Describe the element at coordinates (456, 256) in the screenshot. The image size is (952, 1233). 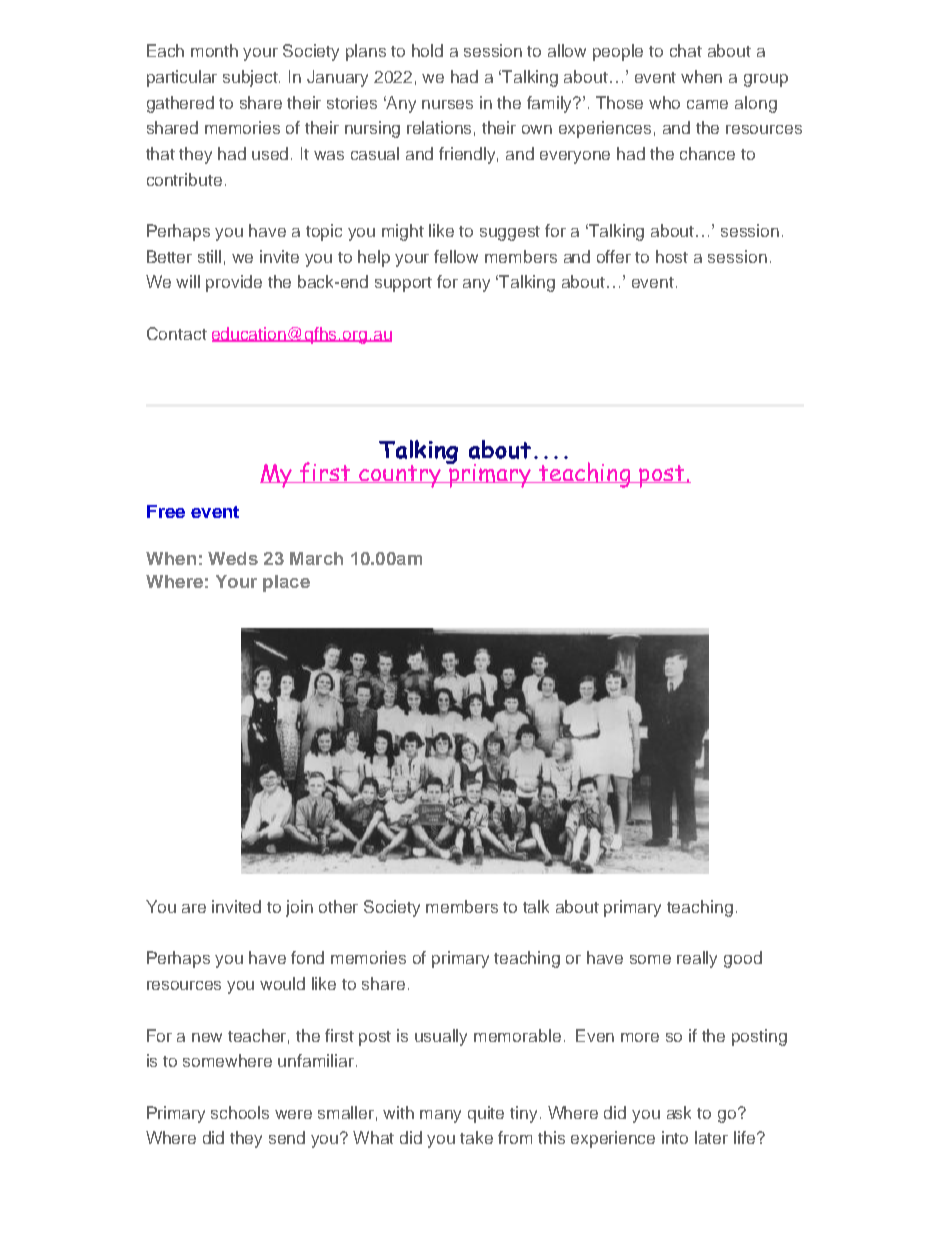
I see `fellow` at that location.
